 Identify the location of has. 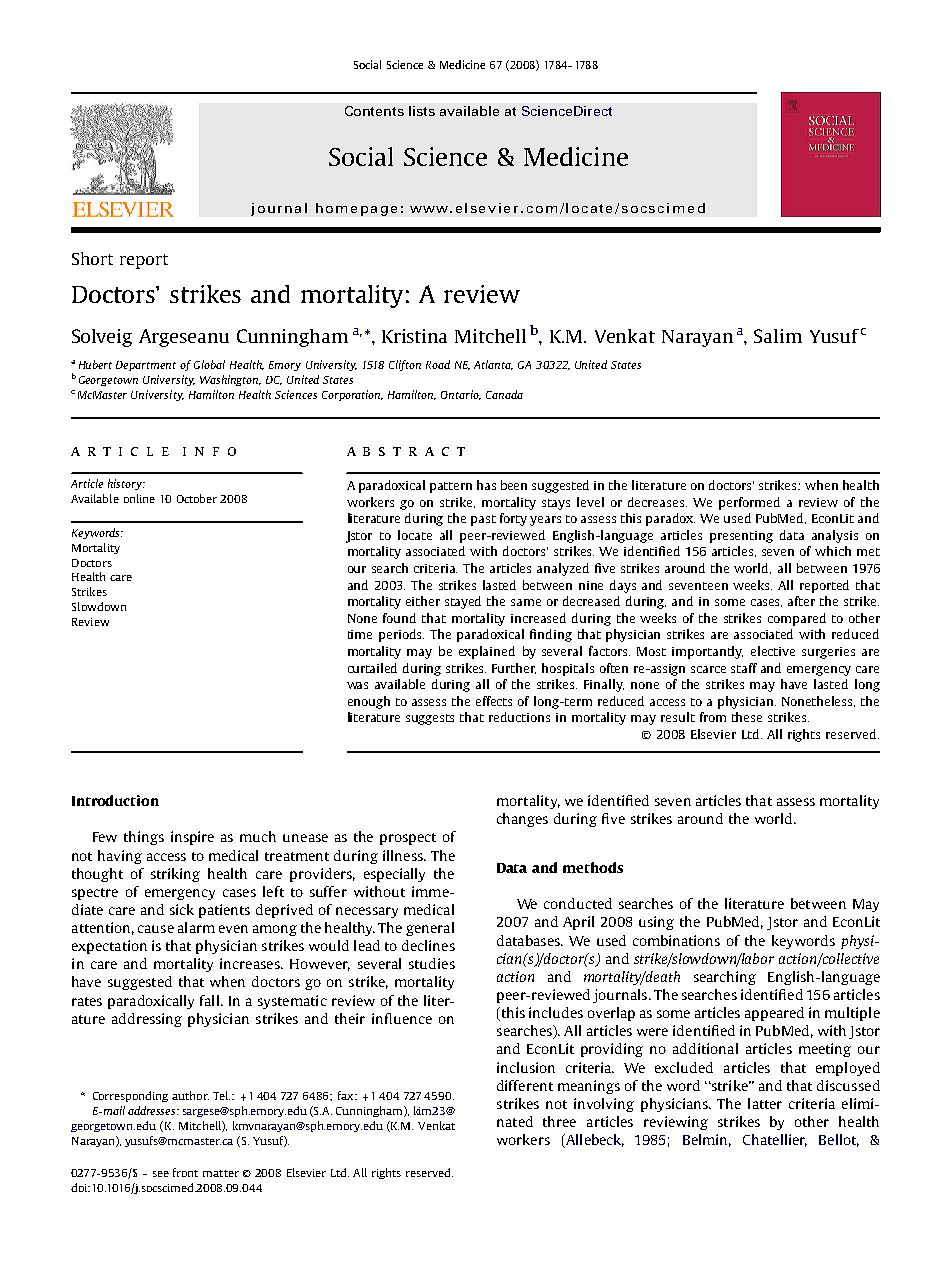
(486, 485).
